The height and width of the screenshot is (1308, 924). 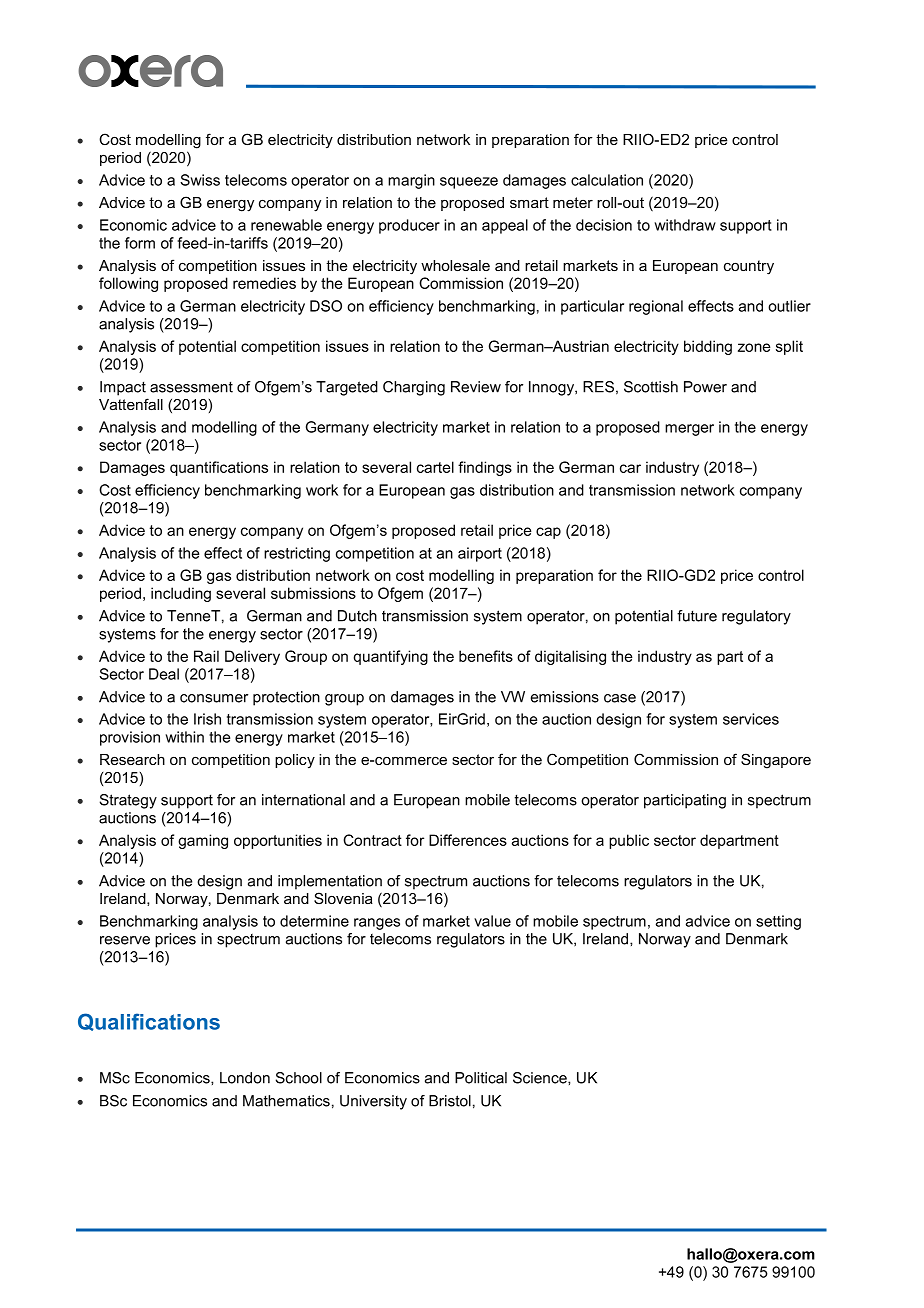 What do you see at coordinates (200, 180) in the screenshot?
I see `Swiss` at bounding box center [200, 180].
